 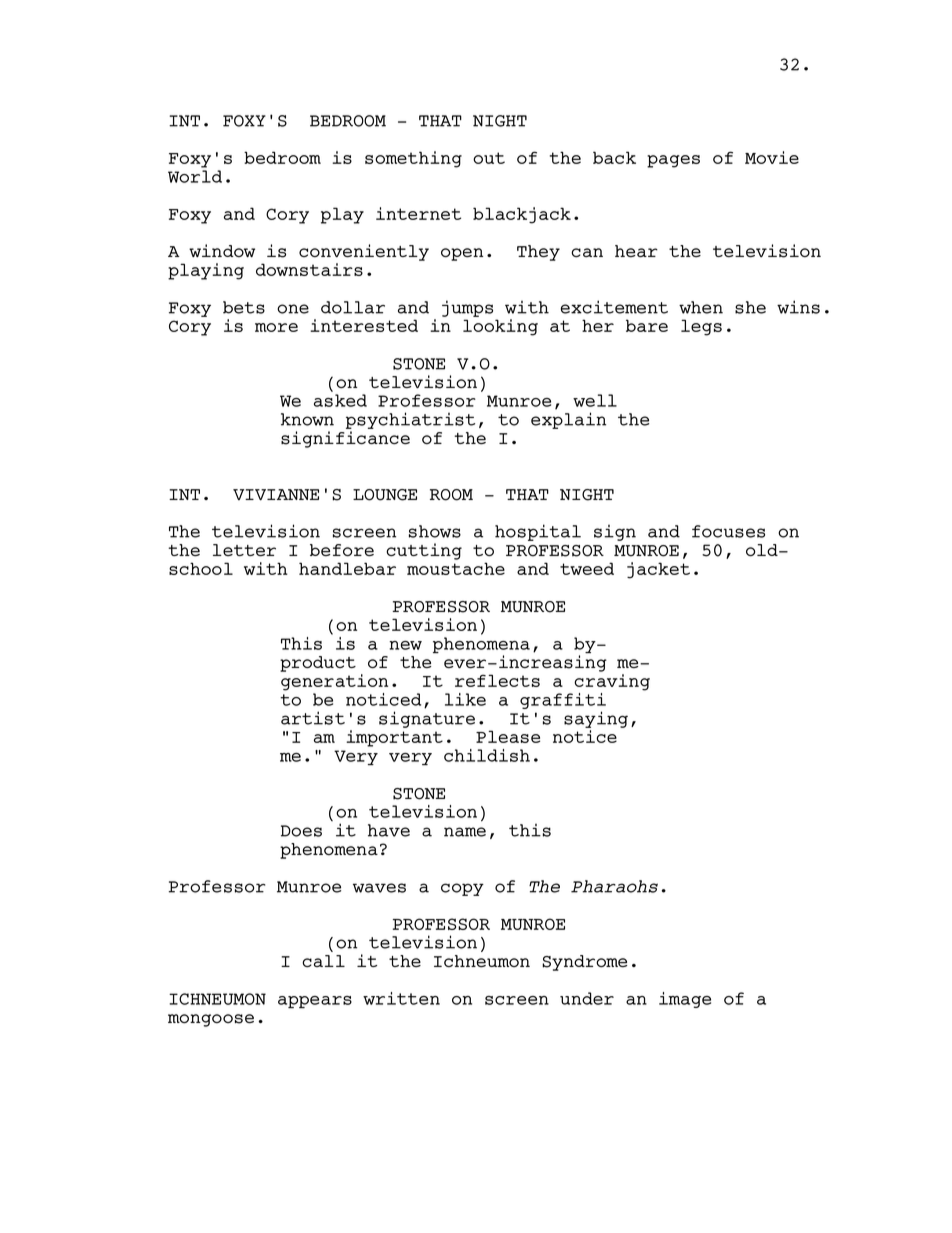 I want to click on looking, so click(x=500, y=327).
